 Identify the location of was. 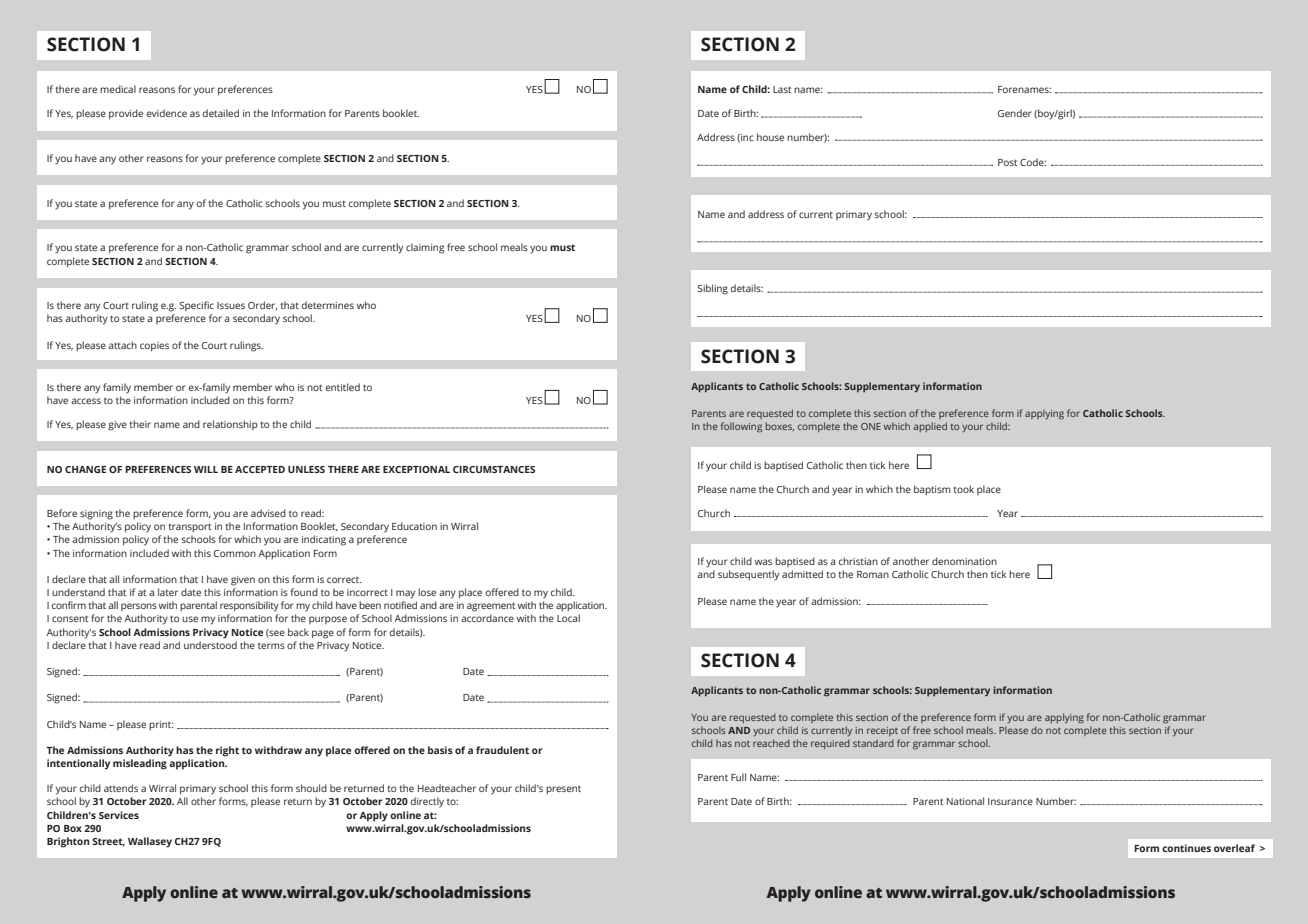
(763, 562).
